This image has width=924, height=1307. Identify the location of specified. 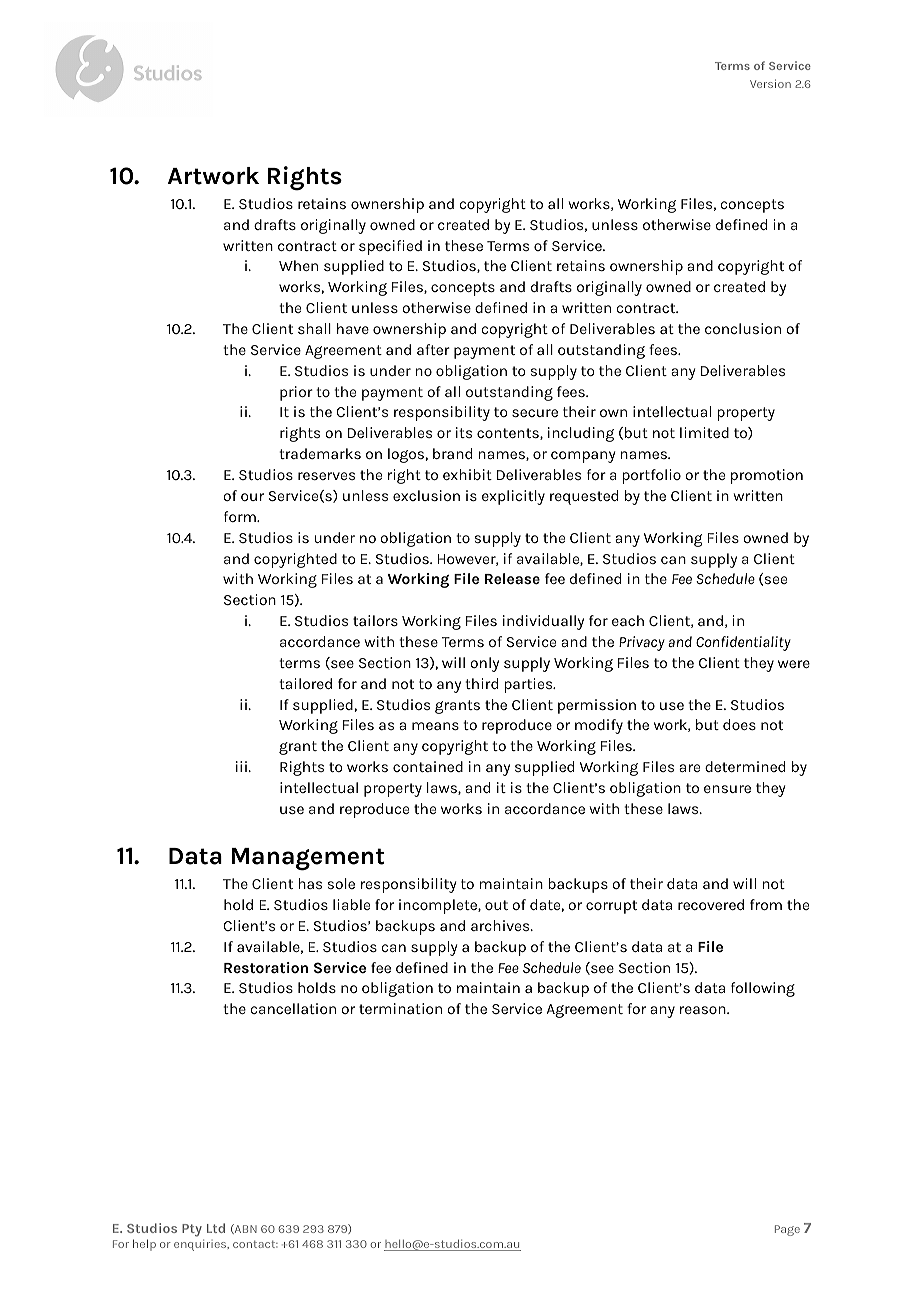
(390, 247).
